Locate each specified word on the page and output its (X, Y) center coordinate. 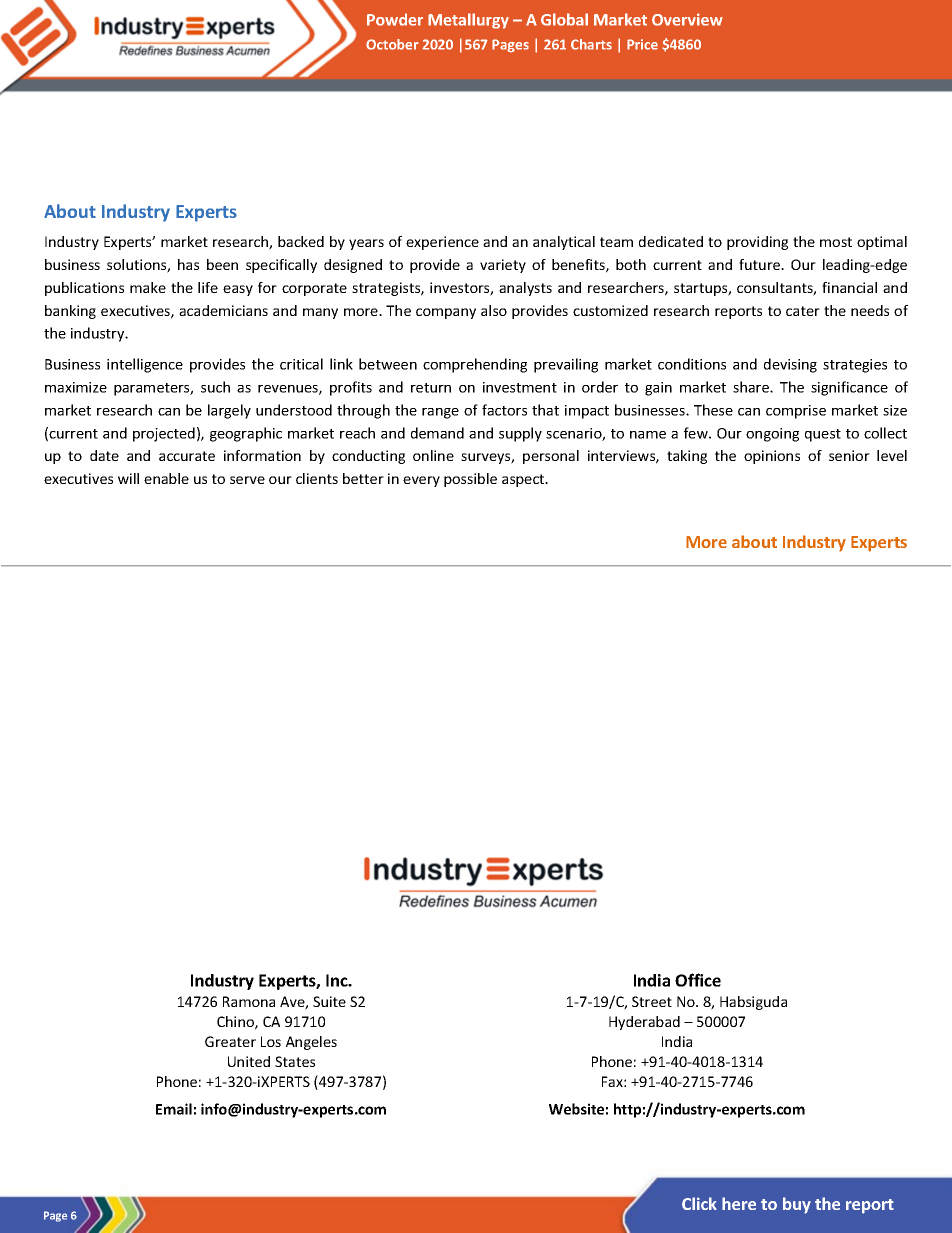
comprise (796, 412)
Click (699, 1203)
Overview (687, 19)
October (392, 44)
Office (698, 980)
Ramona (249, 1001)
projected (164, 434)
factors (504, 410)
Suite (329, 1001)
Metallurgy (468, 21)
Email (174, 1109)
